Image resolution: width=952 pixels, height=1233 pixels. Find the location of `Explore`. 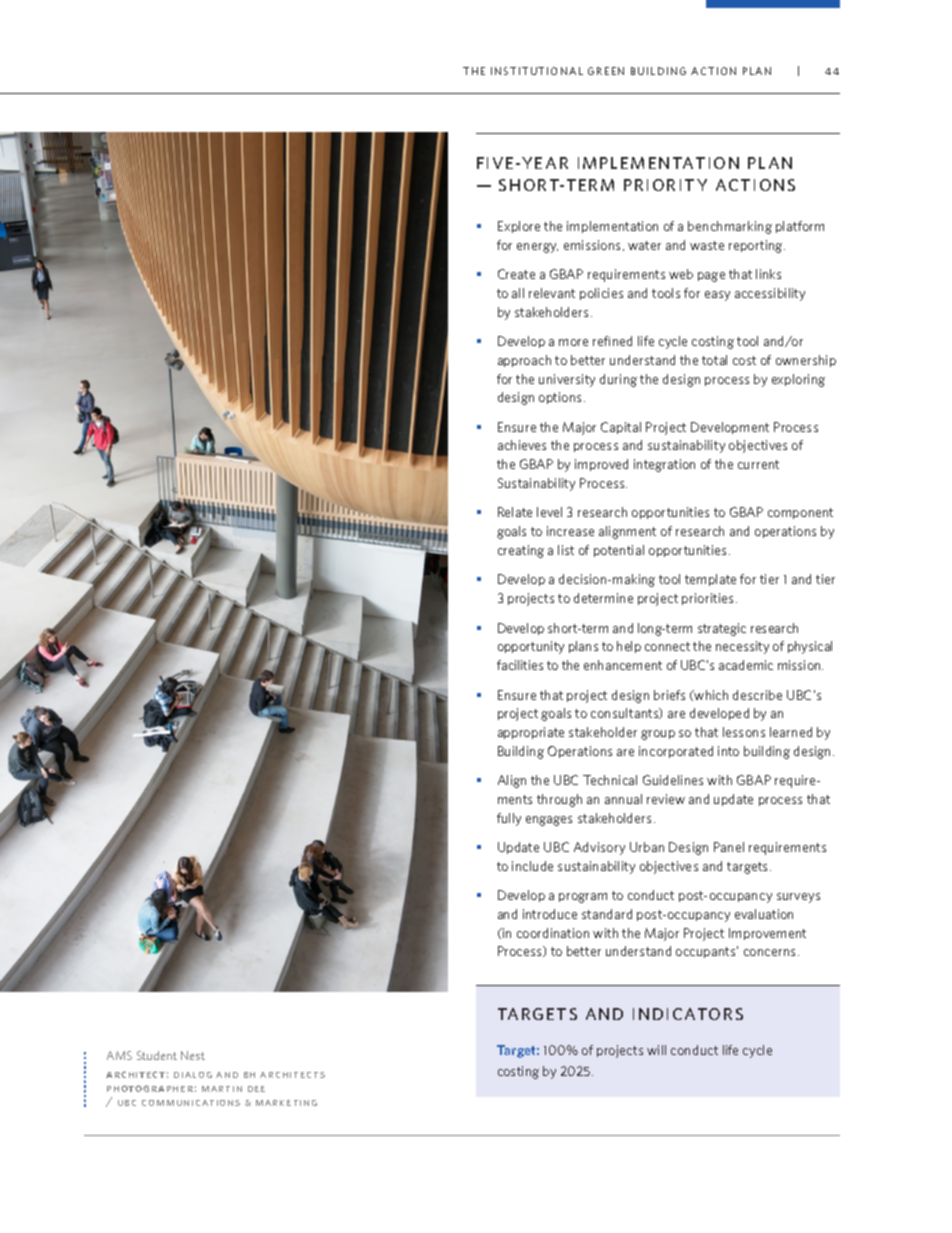

Explore is located at coordinates (519, 227).
